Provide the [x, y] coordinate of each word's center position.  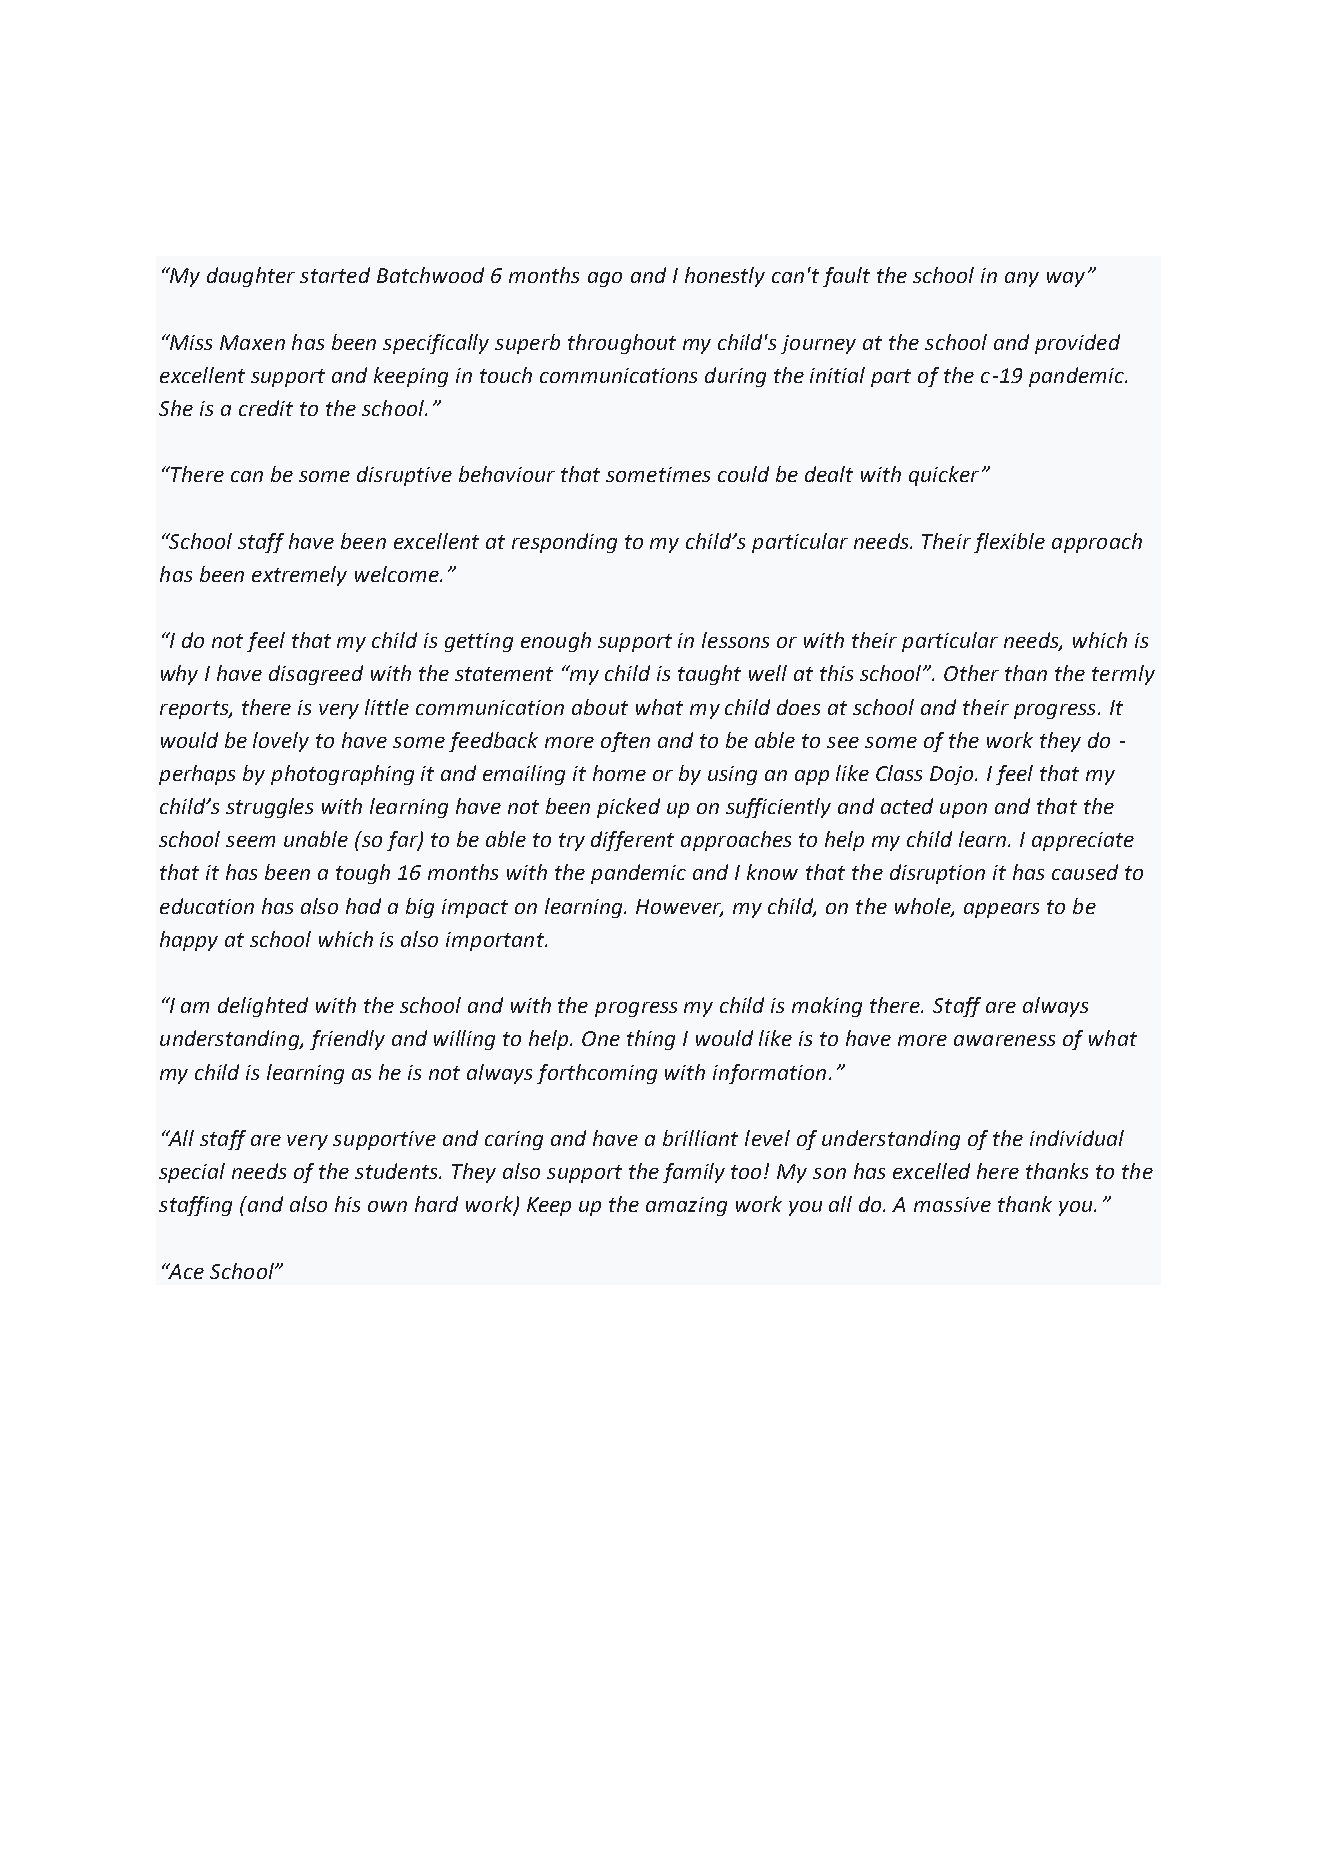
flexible [1009, 543]
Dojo [953, 775]
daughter [251, 277]
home [619, 773]
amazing [686, 1206]
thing [651, 1040]
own [387, 1206]
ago [605, 279]
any [1022, 279]
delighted [263, 1007]
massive [952, 1204]
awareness [1004, 1040]
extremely [299, 576]
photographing [342, 775]
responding [564, 543]
